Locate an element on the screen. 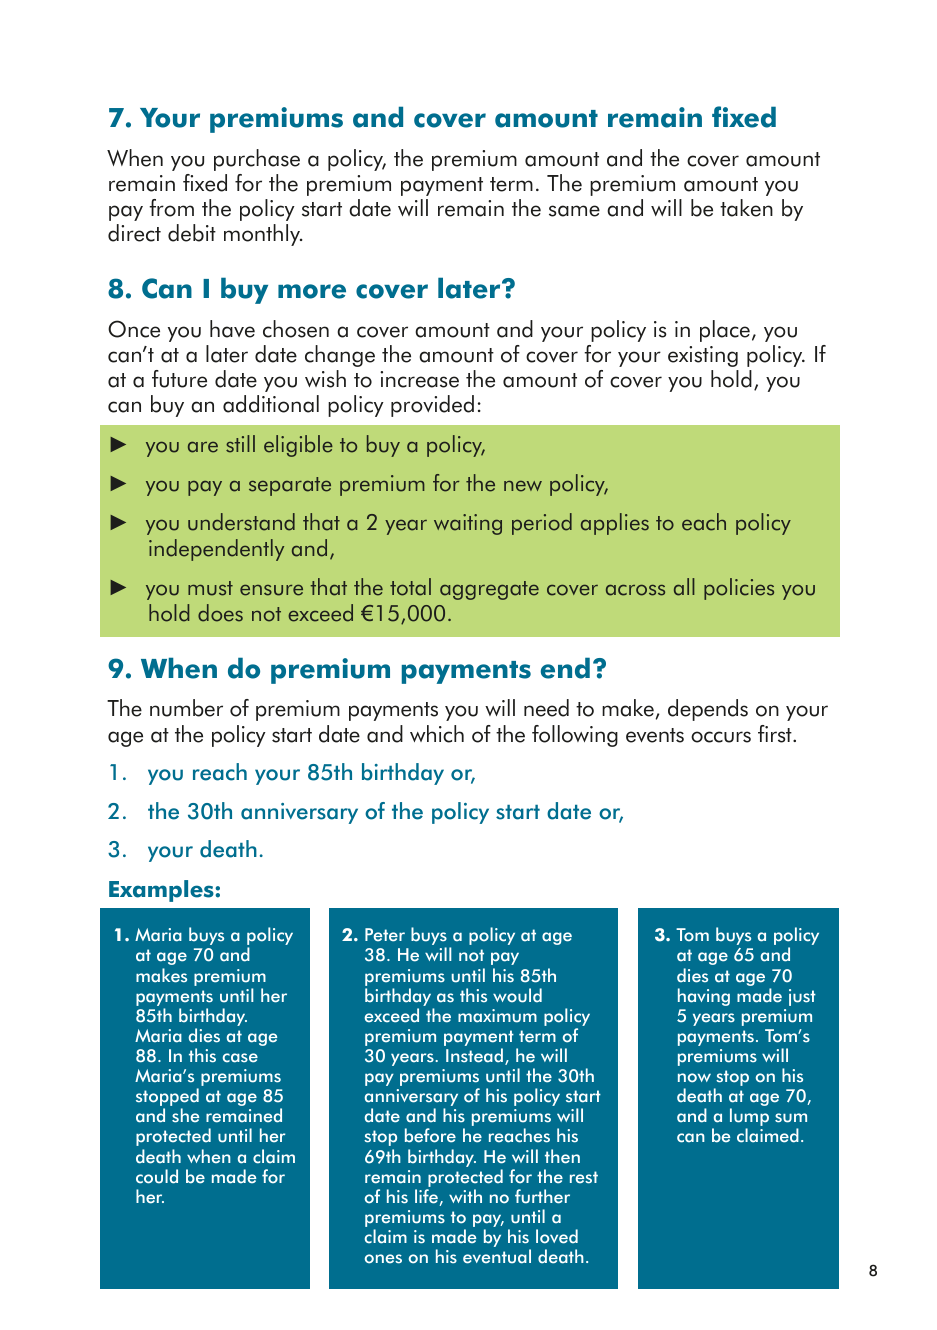  existing is located at coordinates (703, 356).
